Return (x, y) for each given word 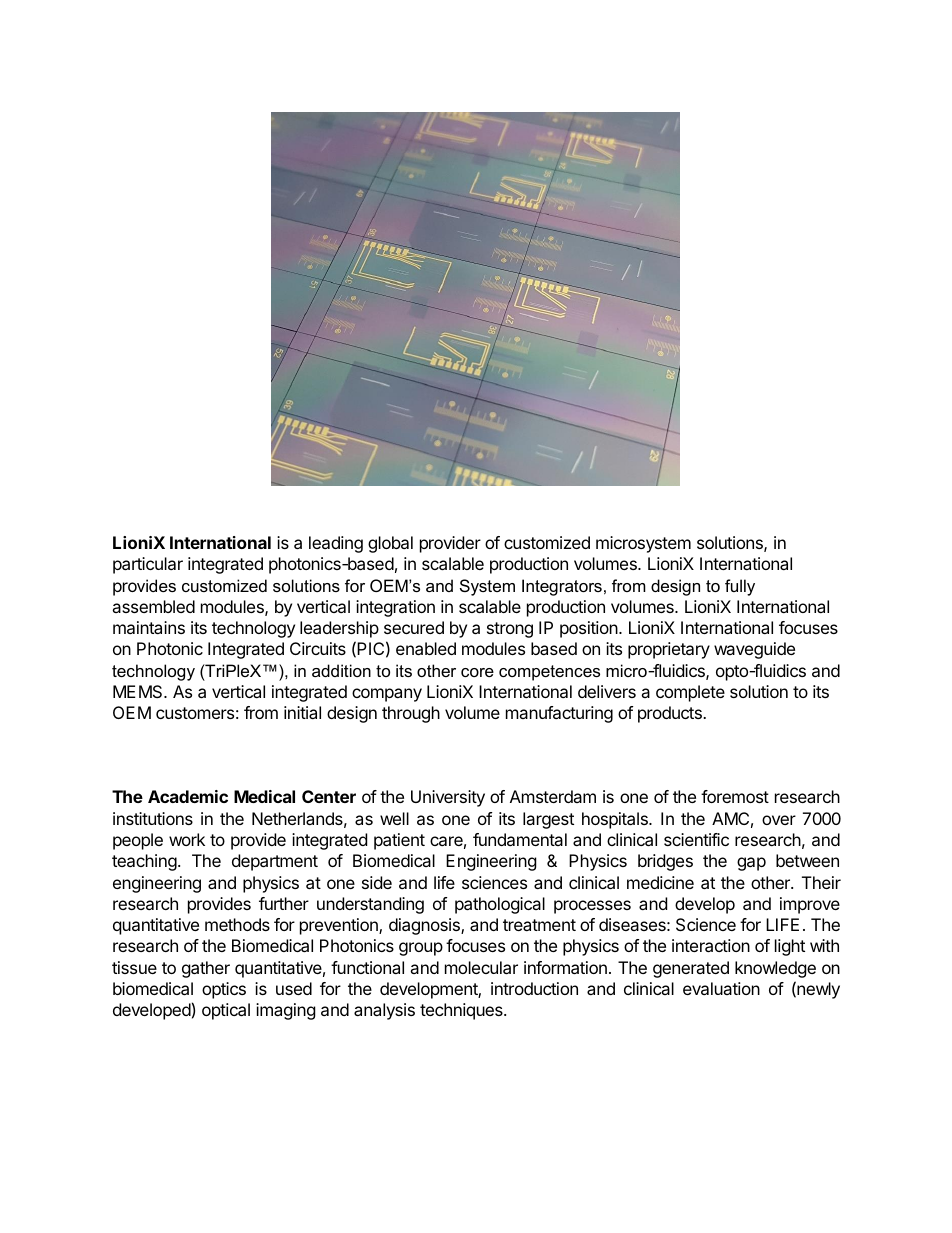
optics (224, 990)
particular (148, 565)
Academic (188, 796)
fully (740, 587)
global (390, 544)
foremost (735, 796)
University (448, 798)
